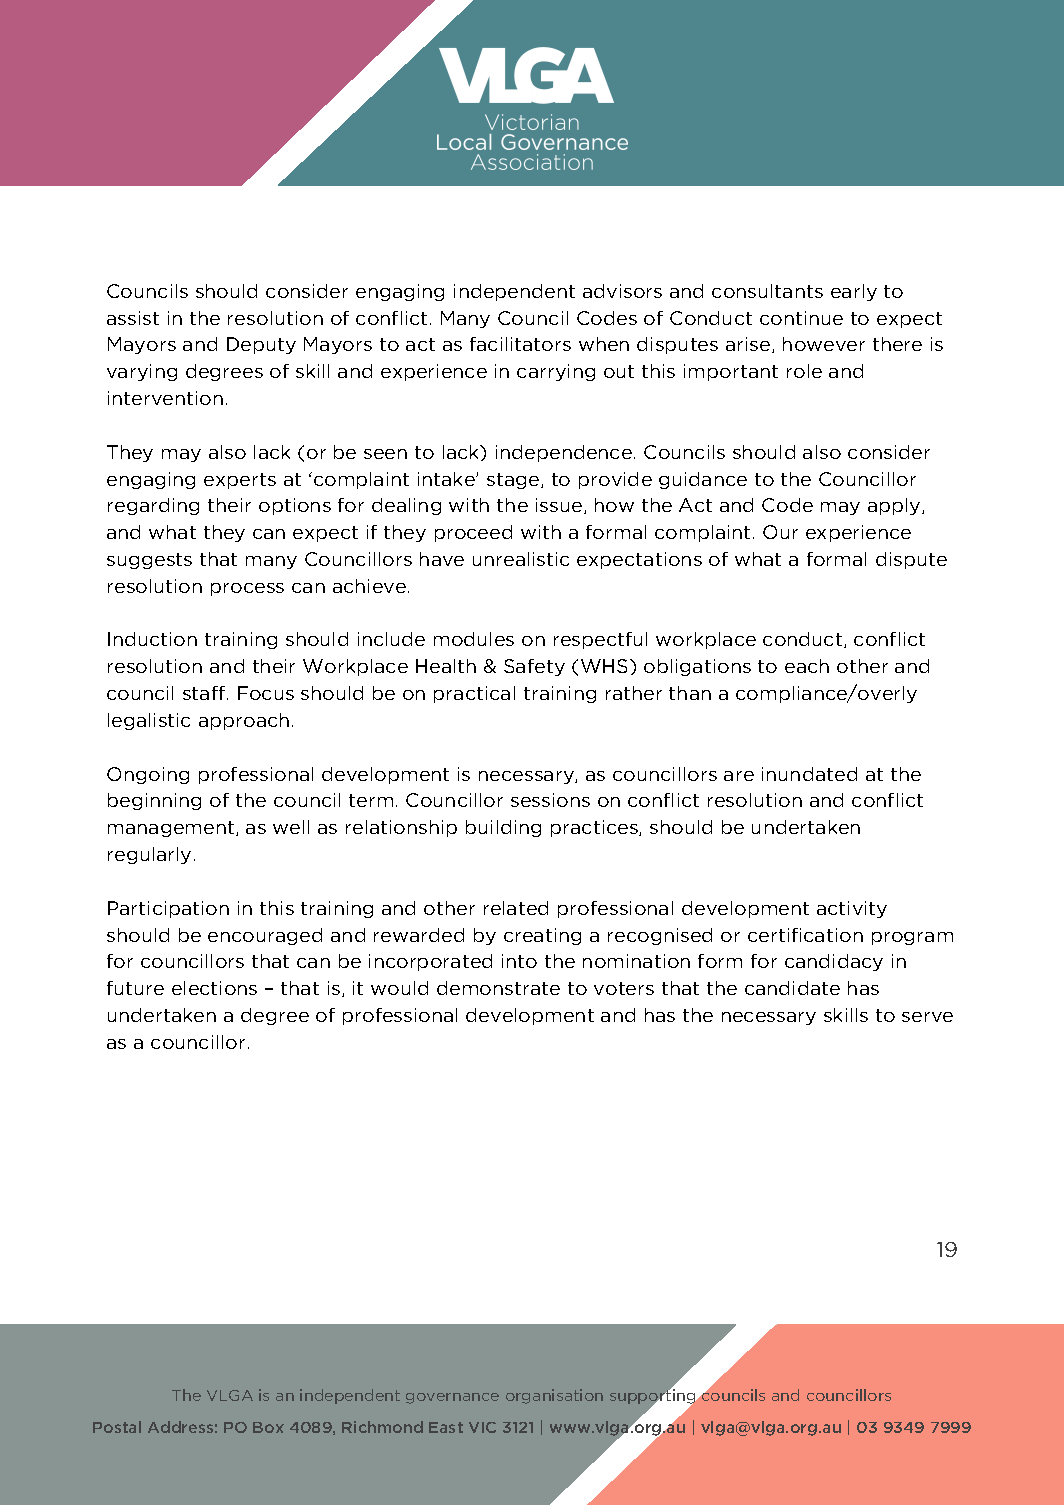 The height and width of the page is (1505, 1064). I want to click on each, so click(807, 666).
